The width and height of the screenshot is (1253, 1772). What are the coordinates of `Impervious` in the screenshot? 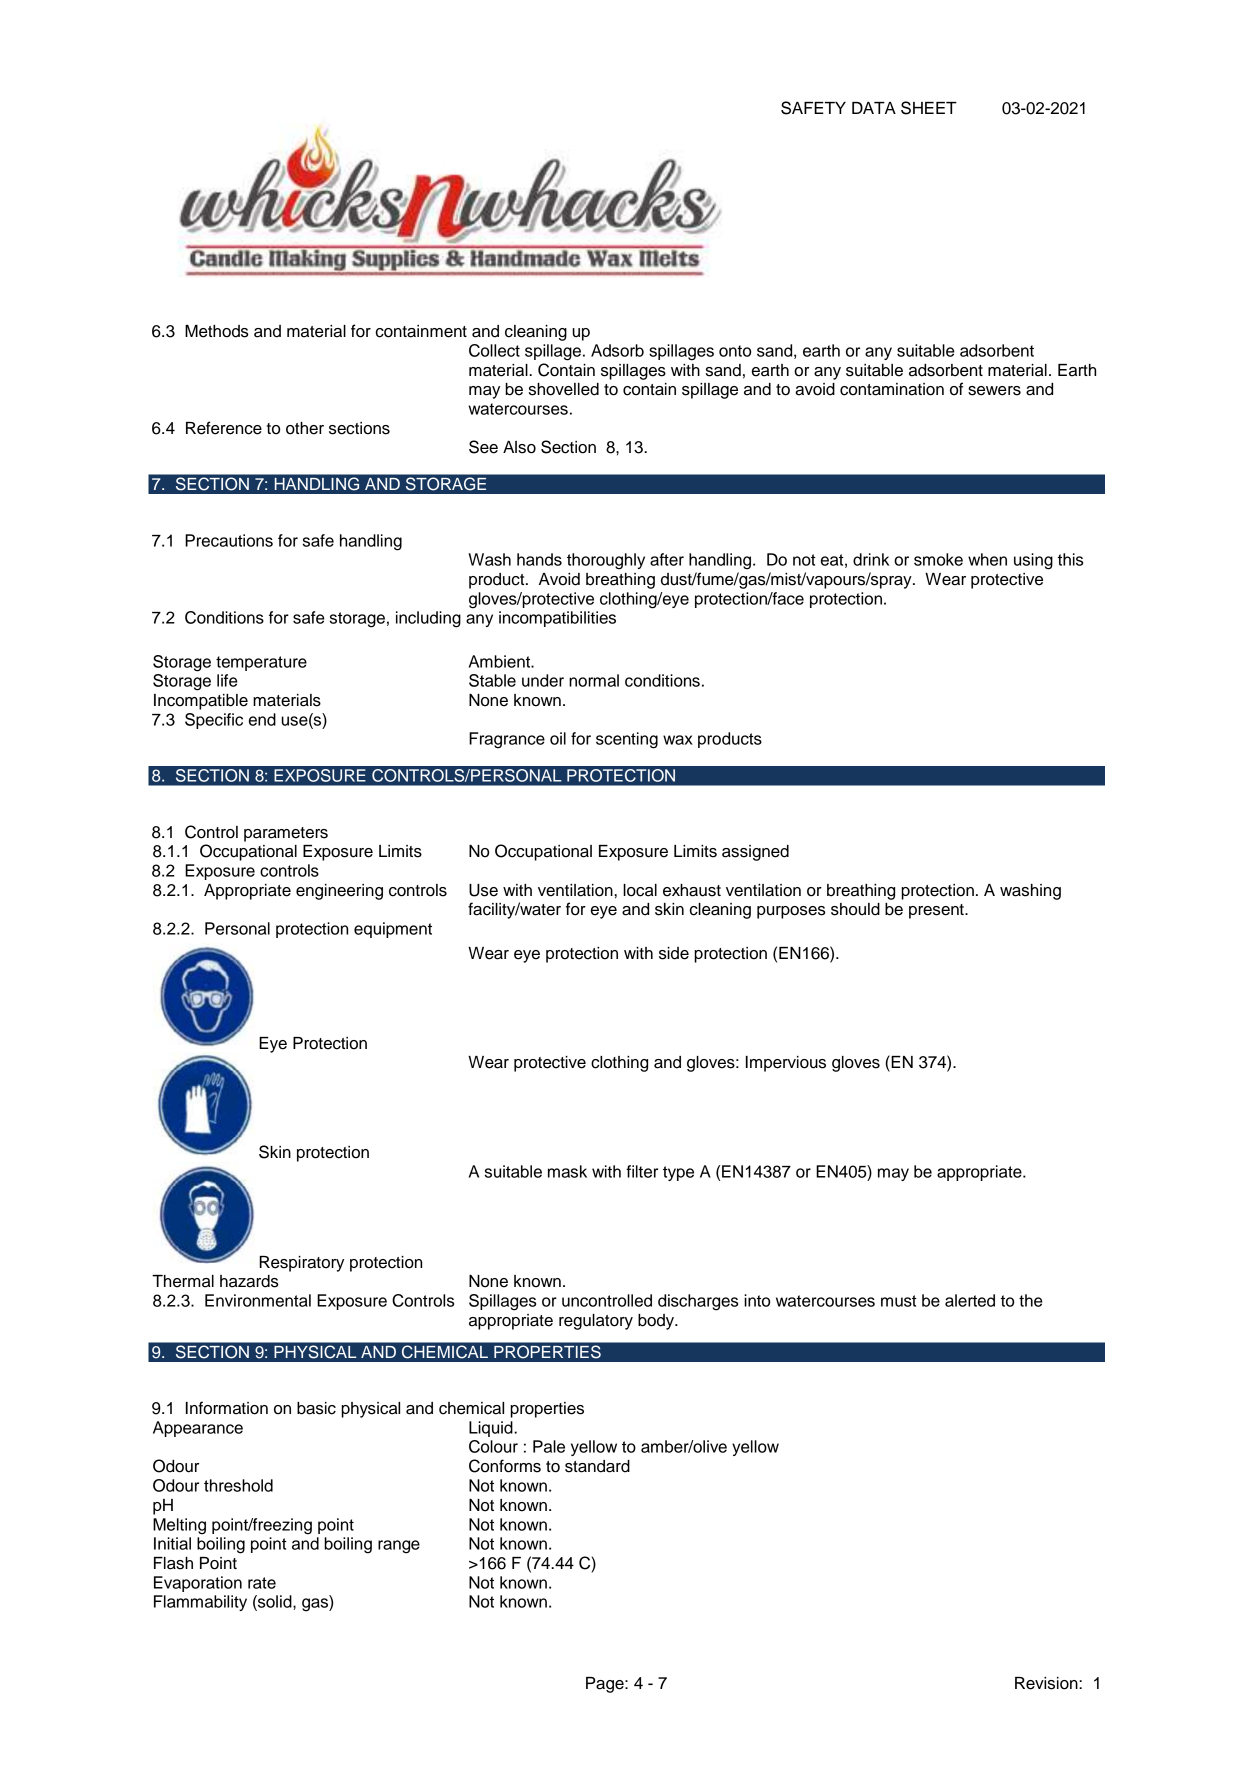 It's located at (786, 1064).
